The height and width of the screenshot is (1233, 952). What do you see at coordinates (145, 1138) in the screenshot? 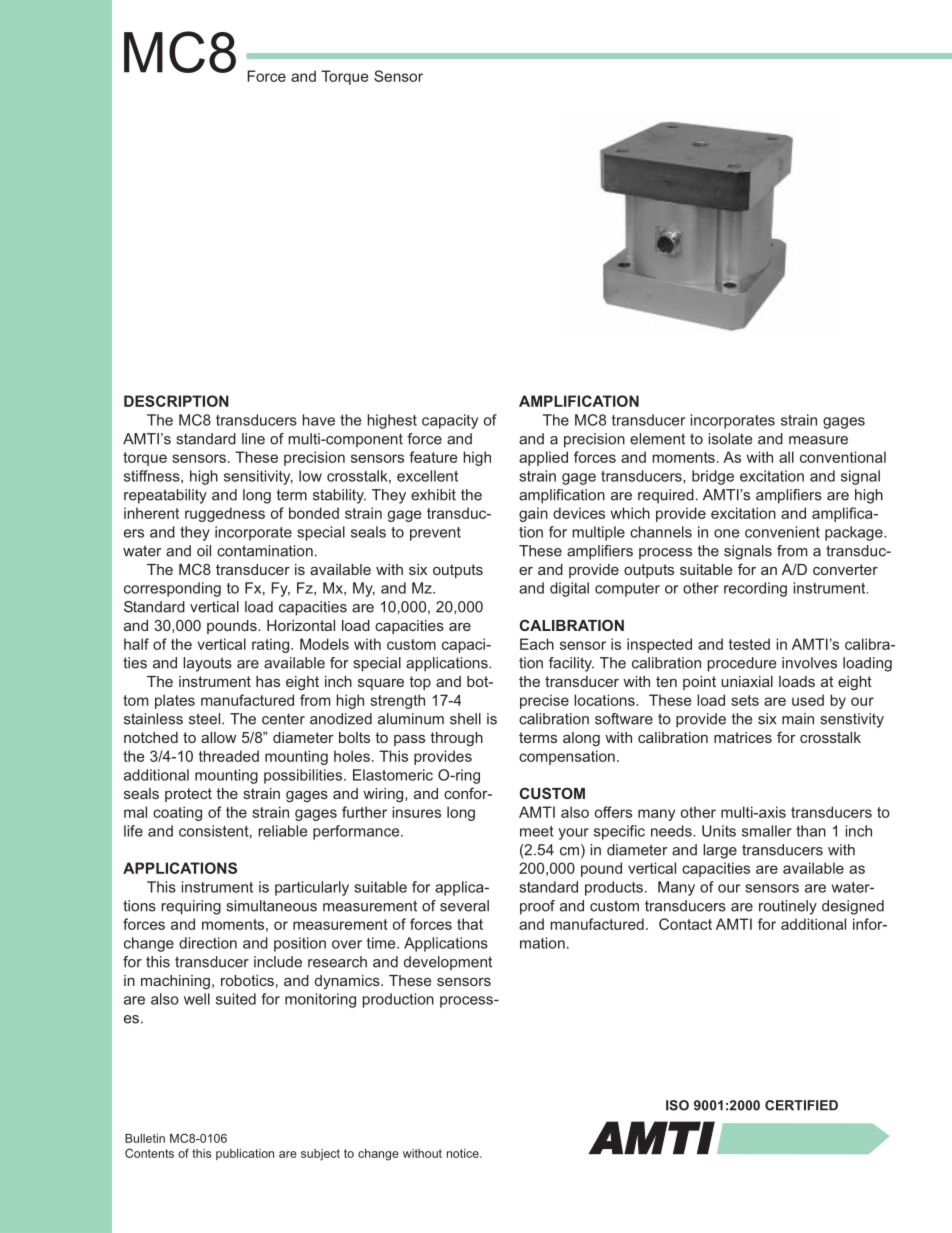
I see `Bulletin` at bounding box center [145, 1138].
